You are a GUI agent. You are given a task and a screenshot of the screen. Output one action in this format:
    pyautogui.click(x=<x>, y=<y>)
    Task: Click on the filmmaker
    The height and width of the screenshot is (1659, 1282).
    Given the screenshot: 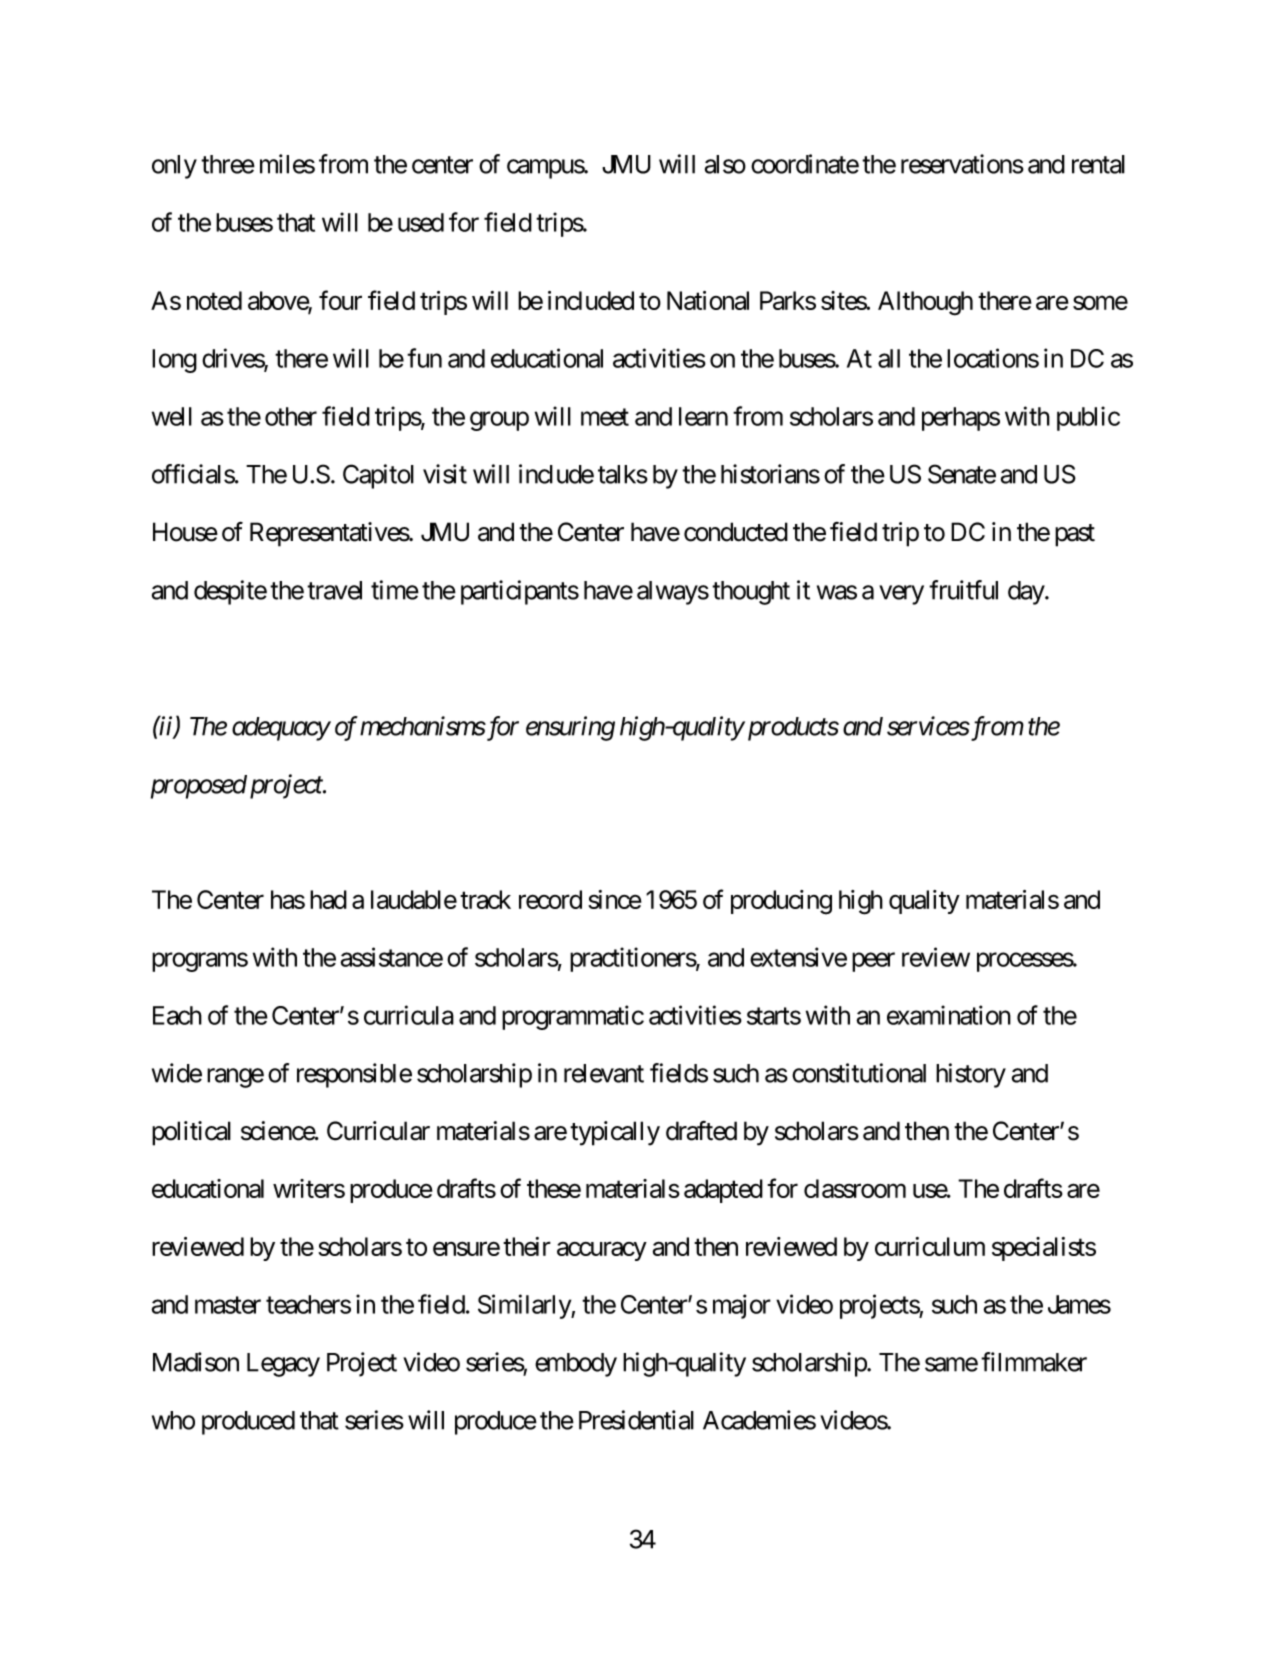 What is the action you would take?
    pyautogui.click(x=1034, y=1362)
